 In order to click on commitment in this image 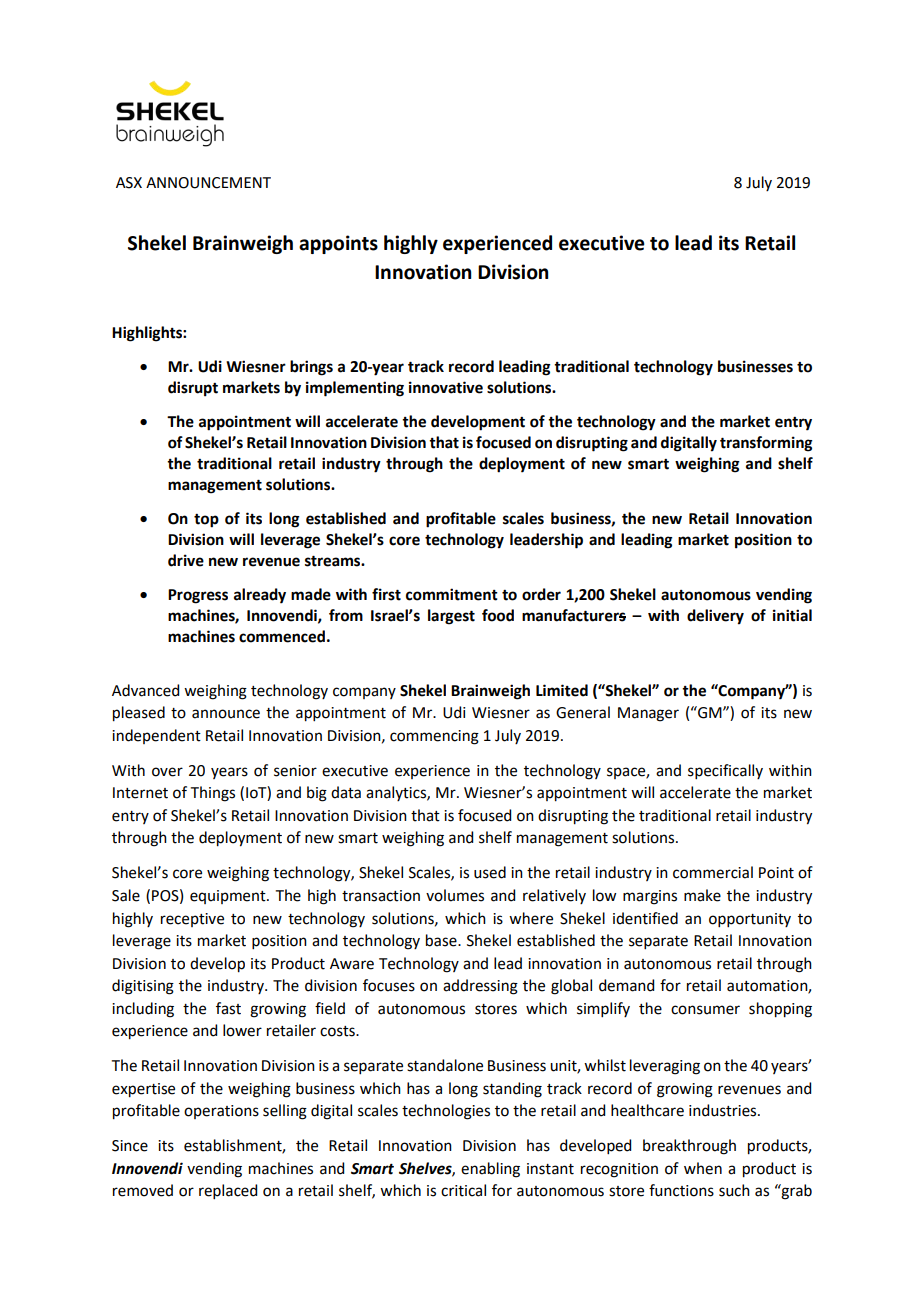, I will do `click(452, 594)`.
